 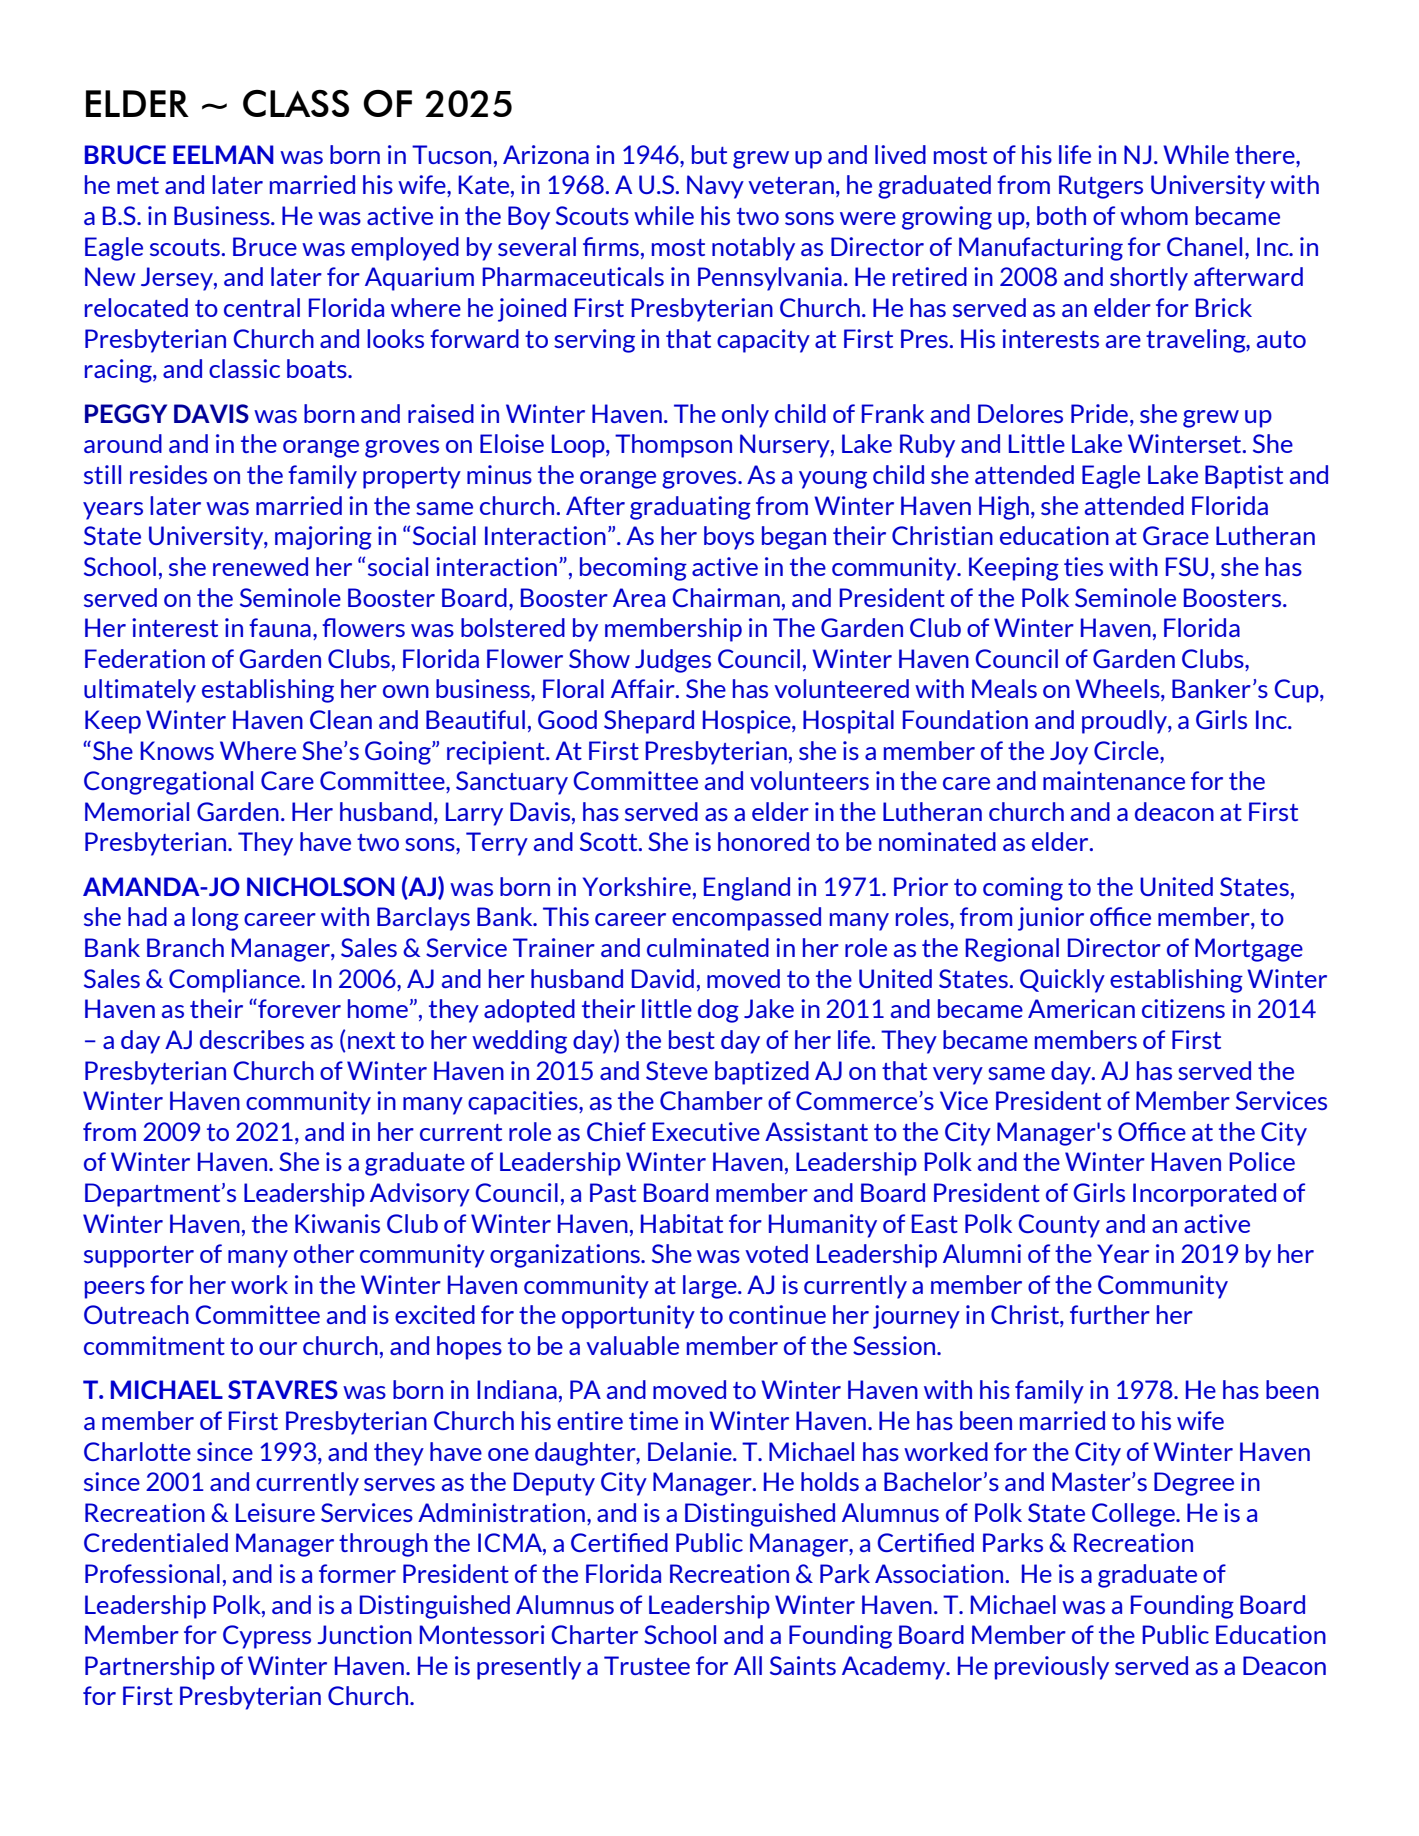 What do you see at coordinates (150, 1668) in the document?
I see `Partnership` at bounding box center [150, 1668].
